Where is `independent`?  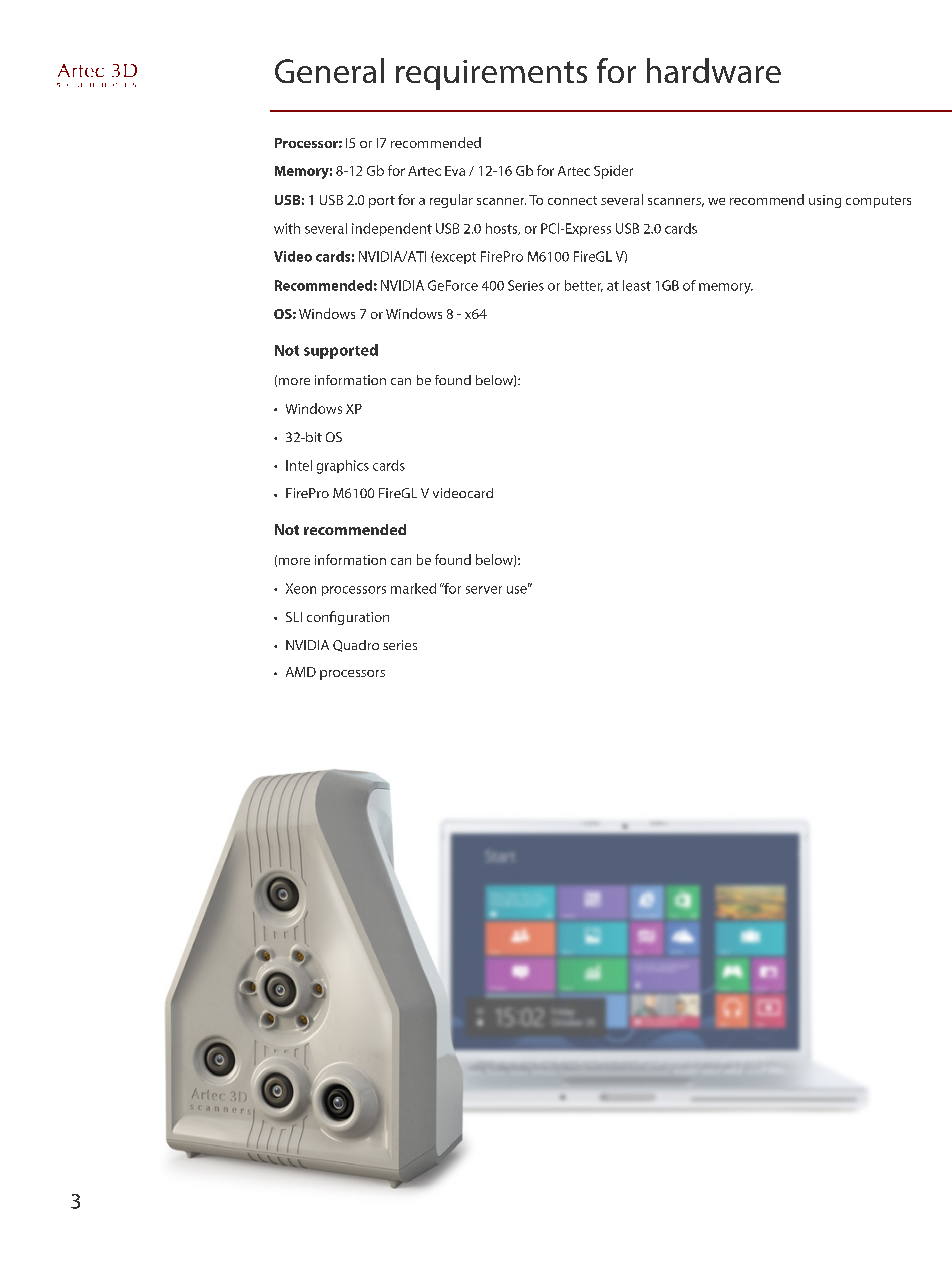 independent is located at coordinates (392, 229).
